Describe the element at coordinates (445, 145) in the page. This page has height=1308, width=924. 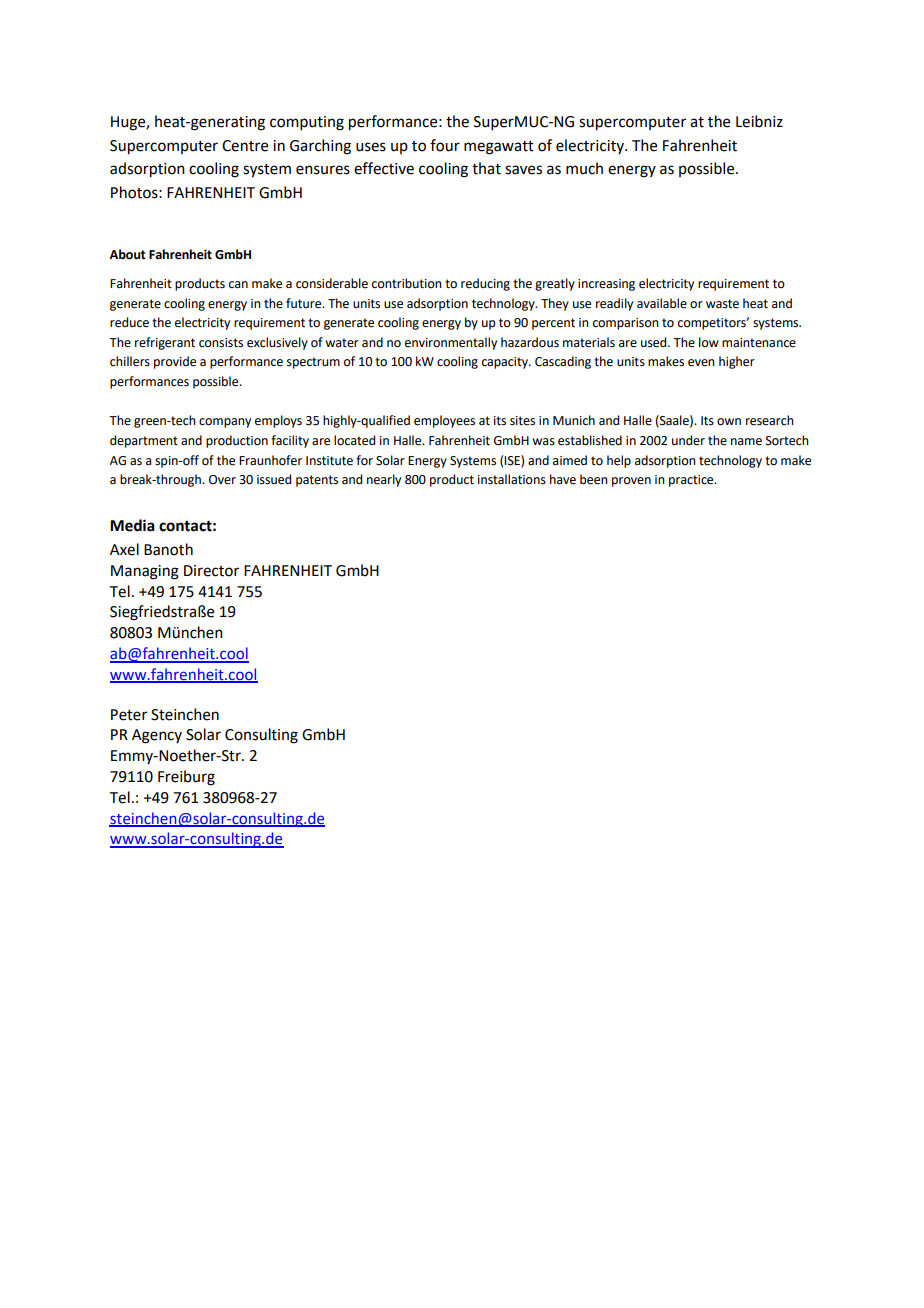
I see `four` at that location.
